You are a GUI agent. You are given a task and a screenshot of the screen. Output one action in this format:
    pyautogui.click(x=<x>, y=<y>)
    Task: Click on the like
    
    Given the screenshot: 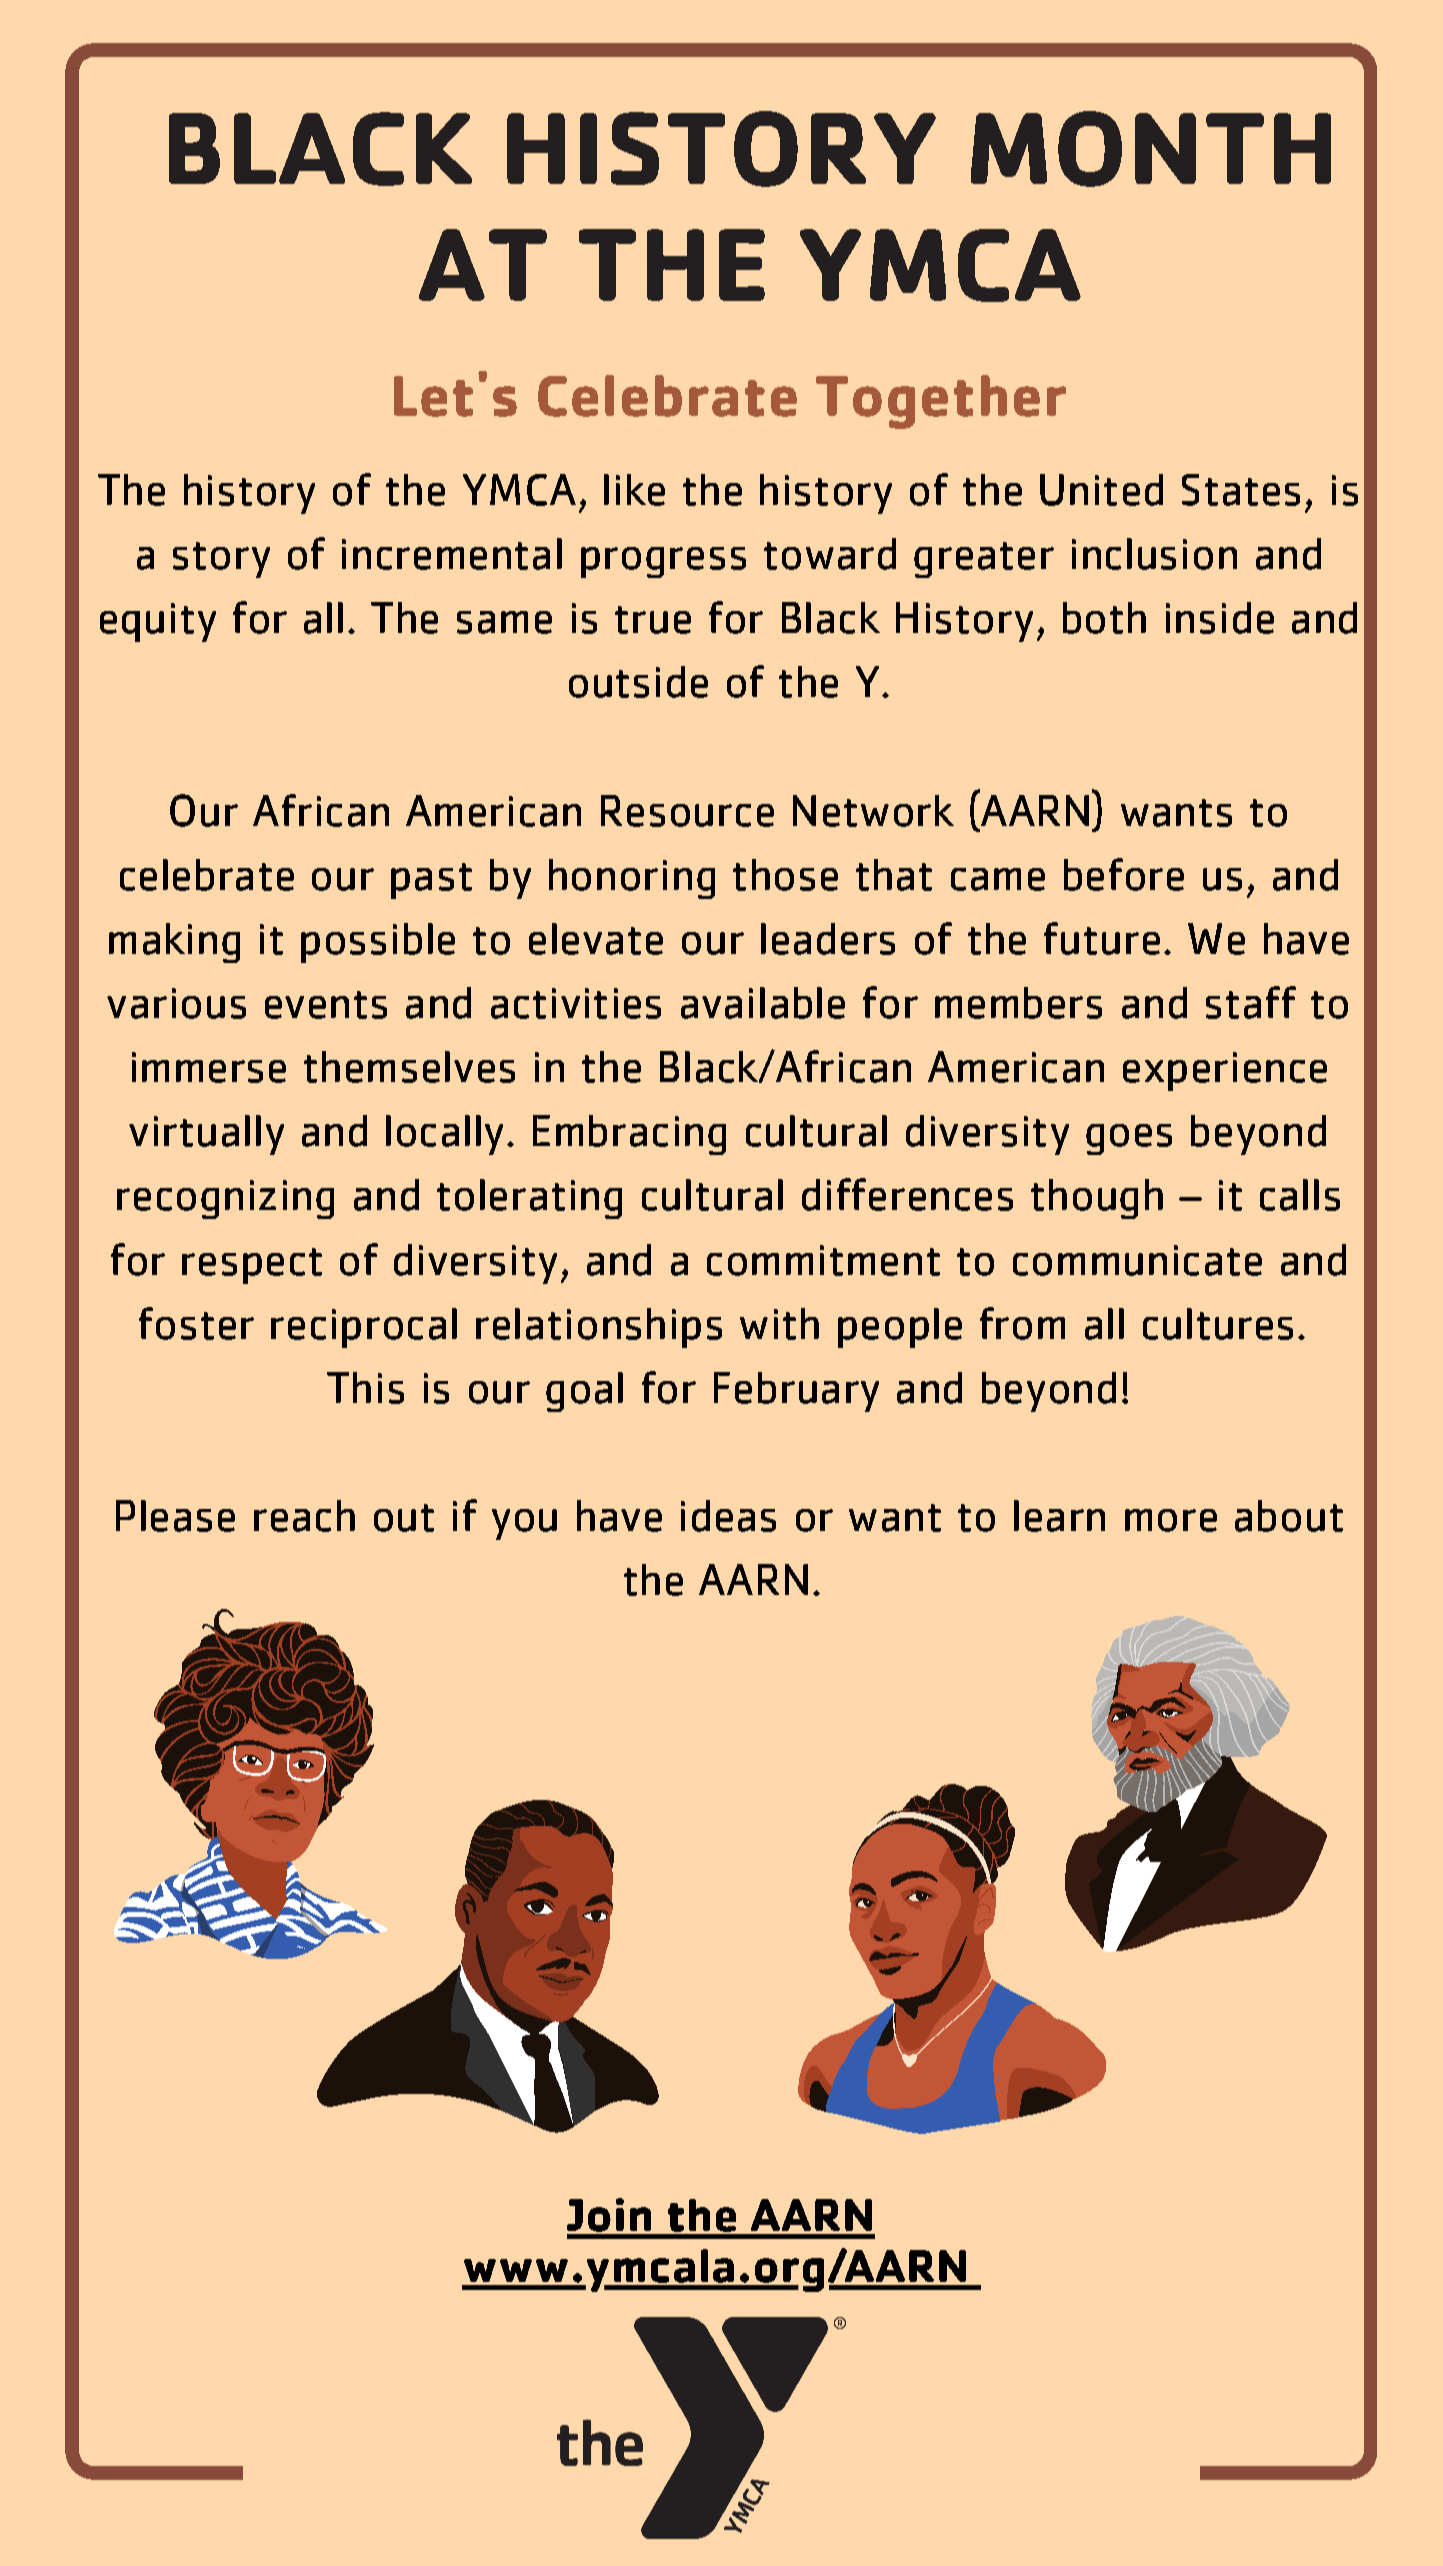 What is the action you would take?
    pyautogui.click(x=634, y=490)
